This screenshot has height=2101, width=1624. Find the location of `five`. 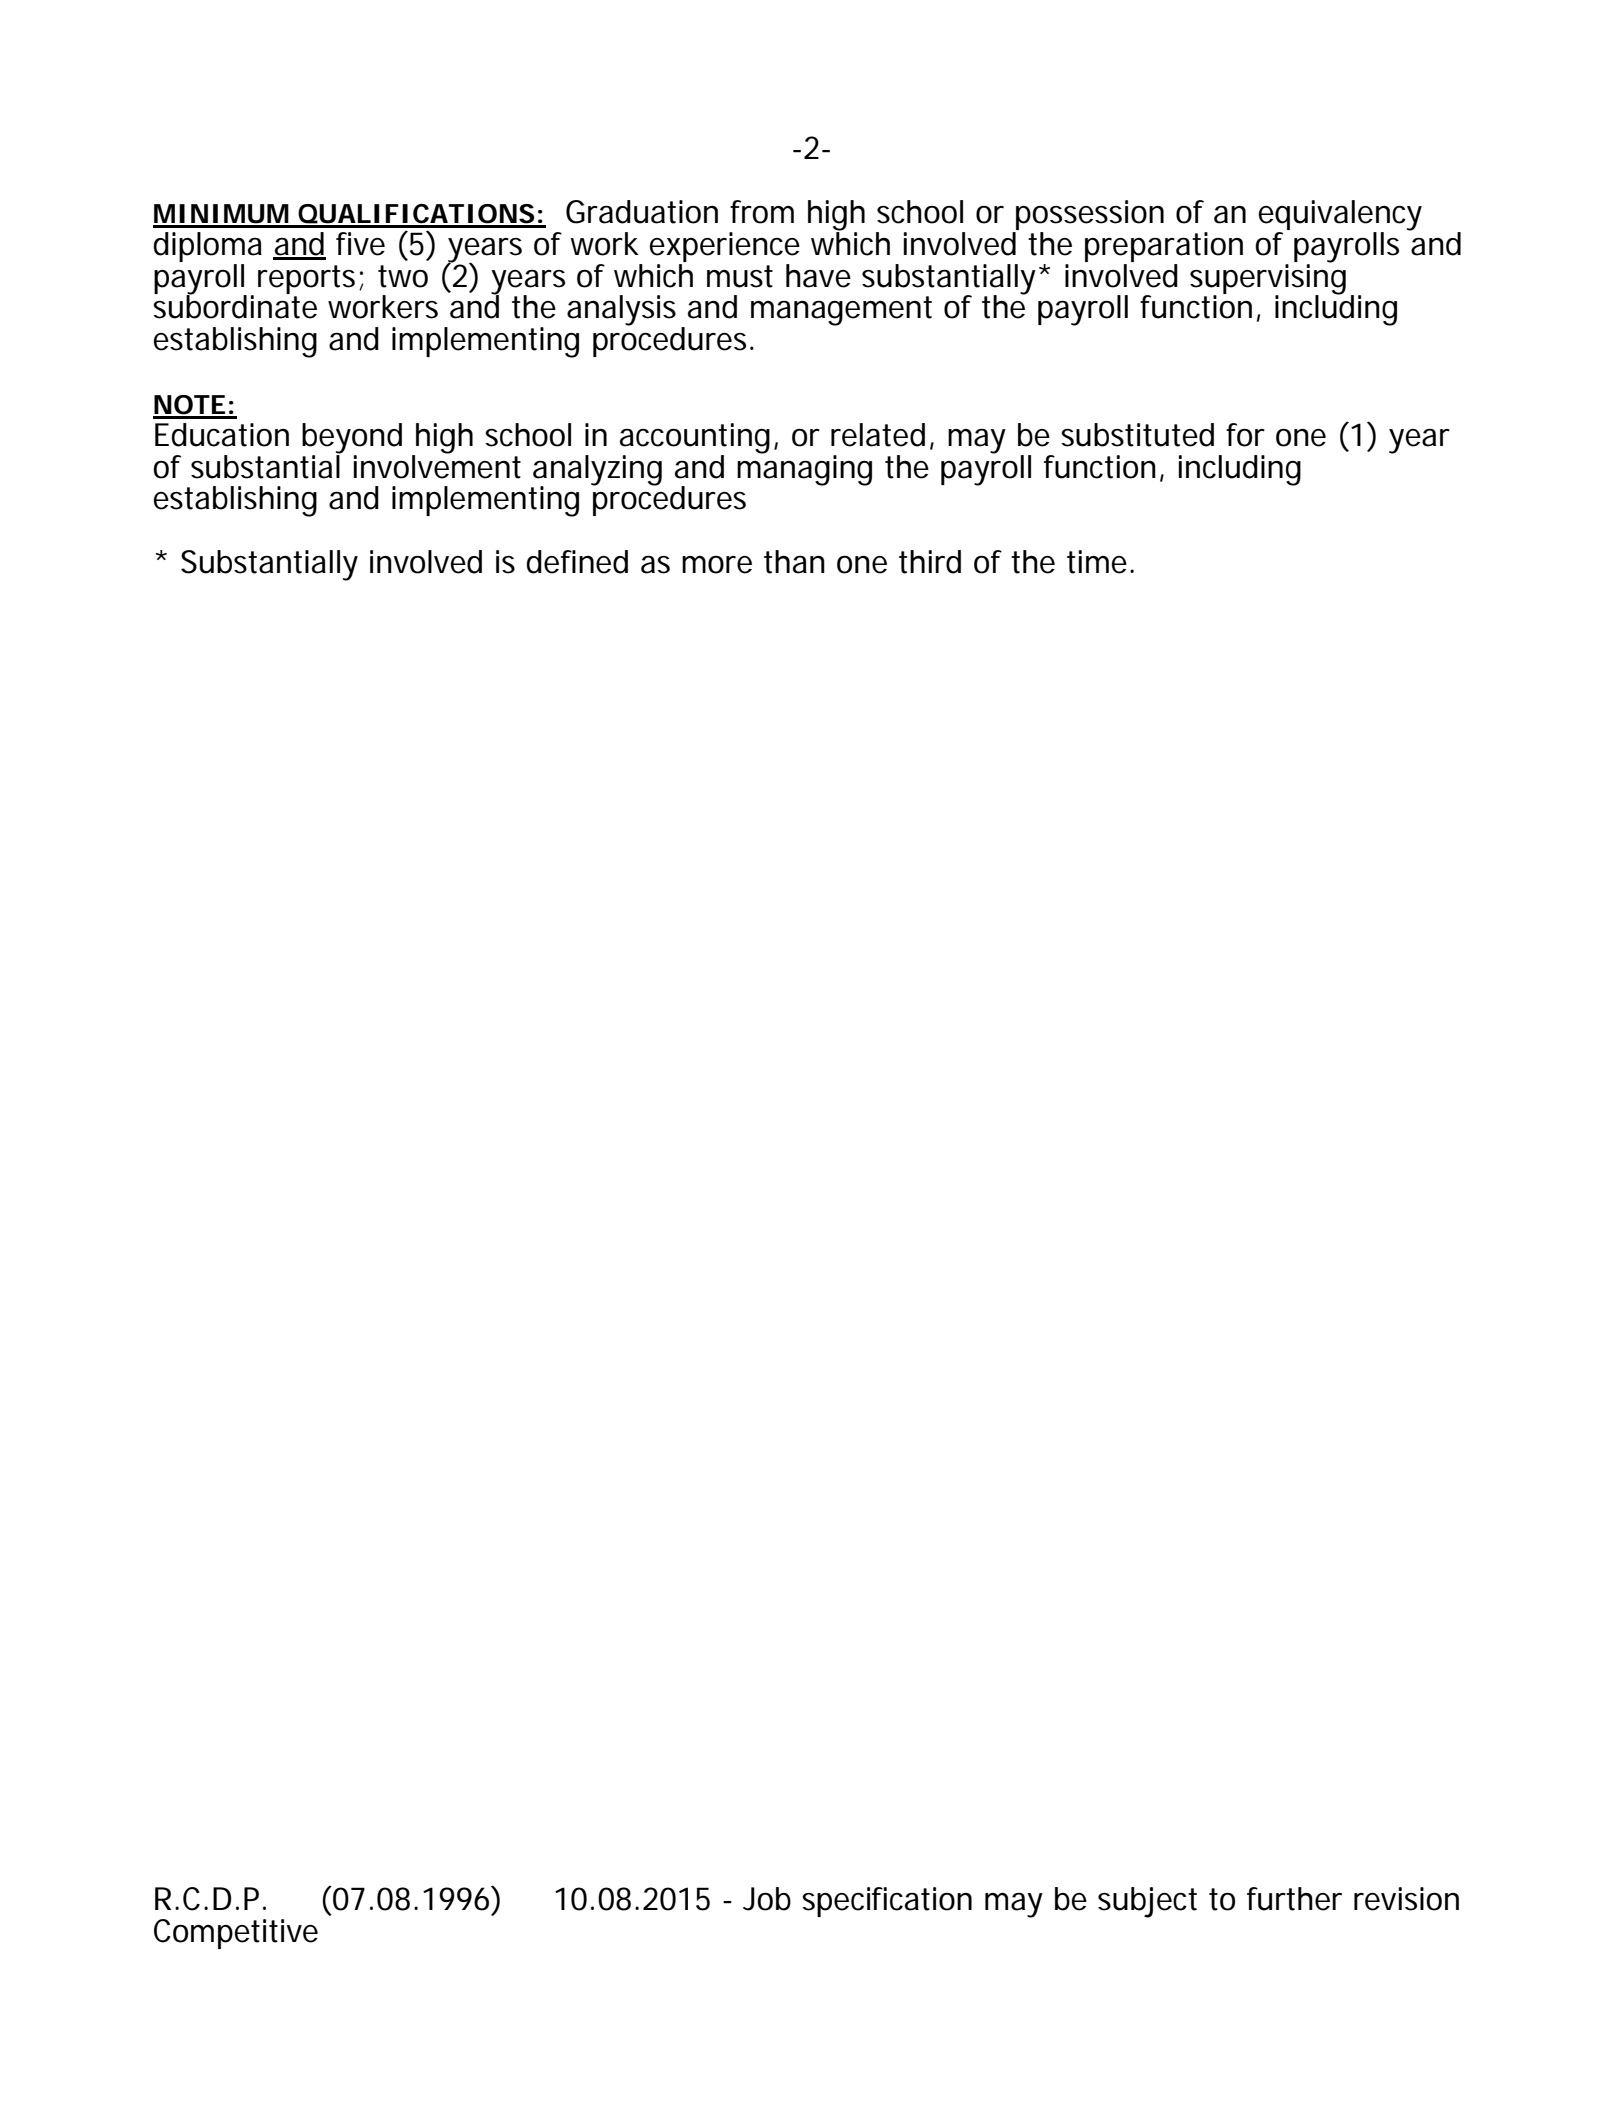

five is located at coordinates (360, 244).
